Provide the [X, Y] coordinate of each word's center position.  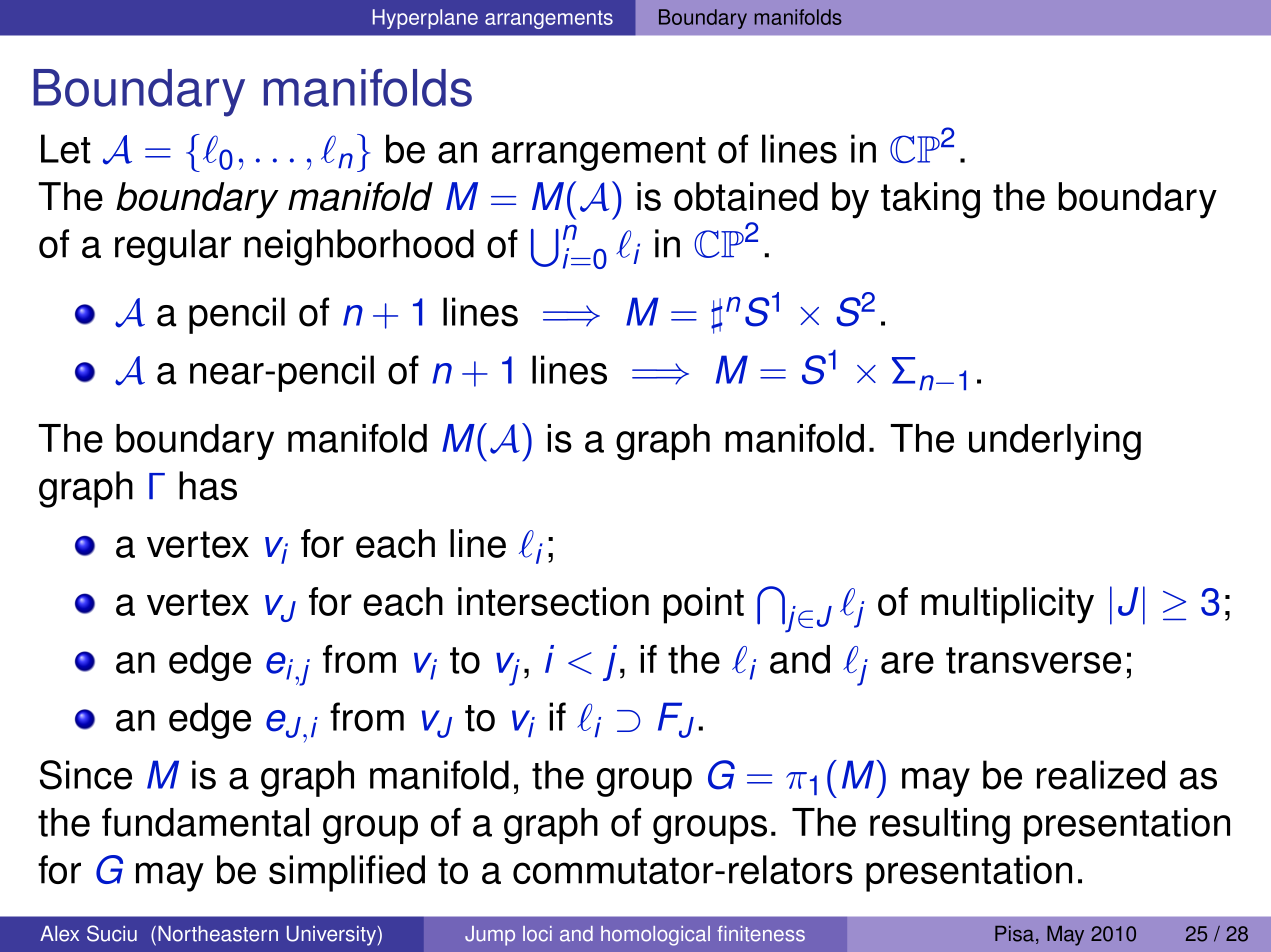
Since [86, 775]
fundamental [205, 822]
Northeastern [218, 934]
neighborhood [359, 247]
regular [173, 247]
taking [930, 200]
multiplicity [1007, 605]
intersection [553, 601]
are [907, 663]
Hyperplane [425, 19]
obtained [746, 196]
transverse [1033, 660]
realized [1101, 775]
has [208, 485]
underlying [1055, 442]
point [704, 605]
